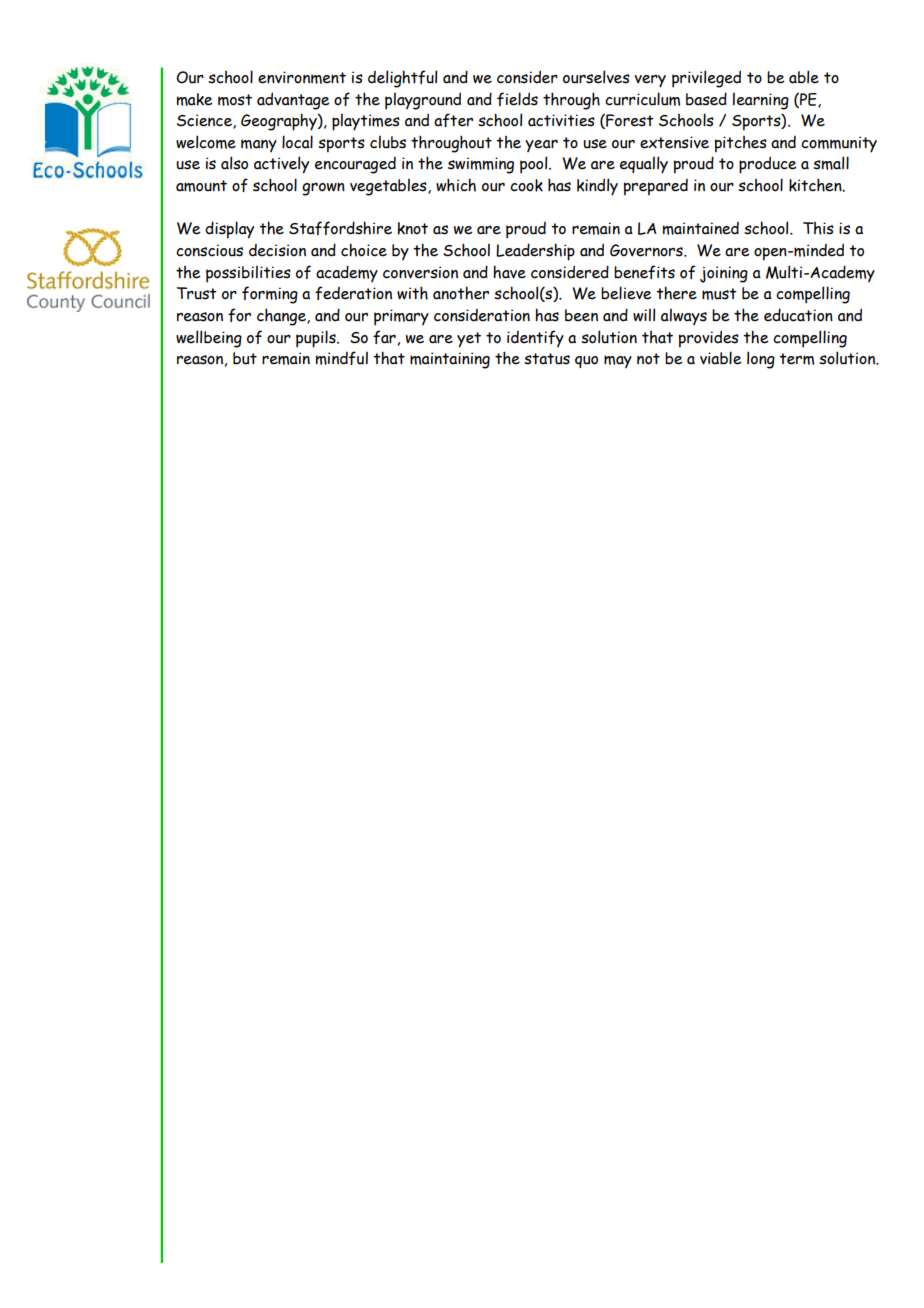 The width and height of the screenshot is (924, 1308). What do you see at coordinates (768, 165) in the screenshot?
I see `produce` at bounding box center [768, 165].
